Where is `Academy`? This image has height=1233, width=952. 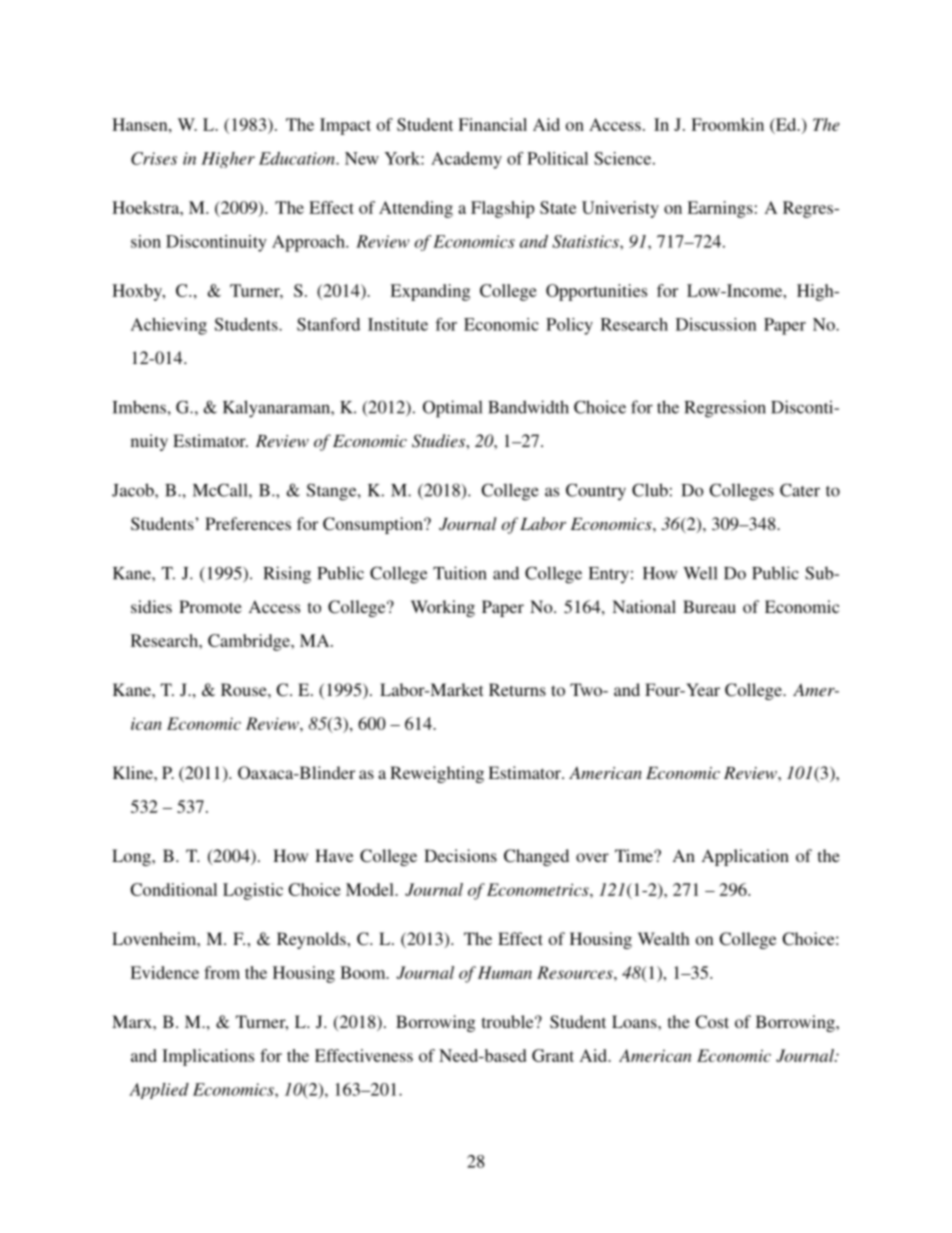 Academy is located at coordinates (466, 160).
